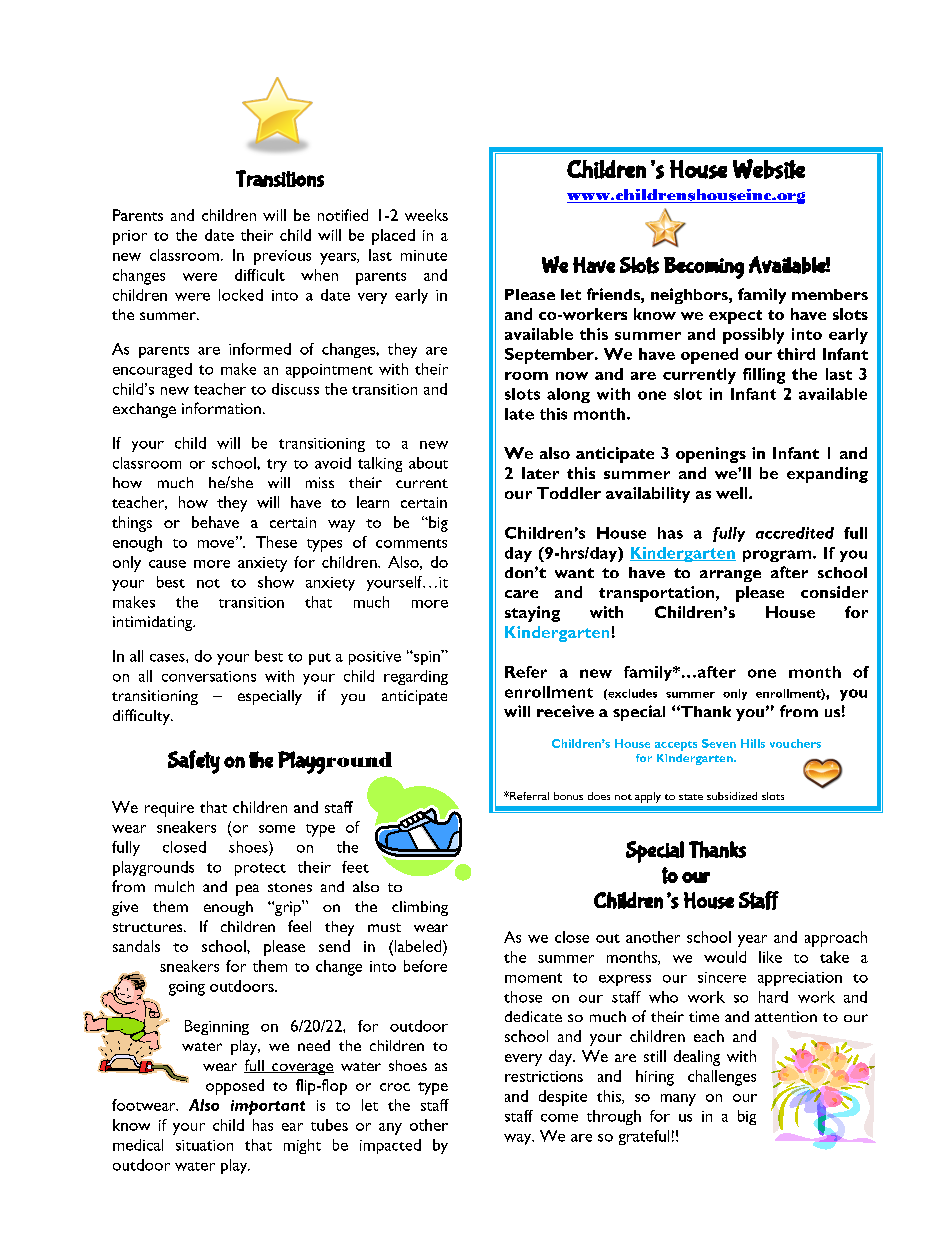 This screenshot has width=952, height=1233. I want to click on filling, so click(764, 376).
